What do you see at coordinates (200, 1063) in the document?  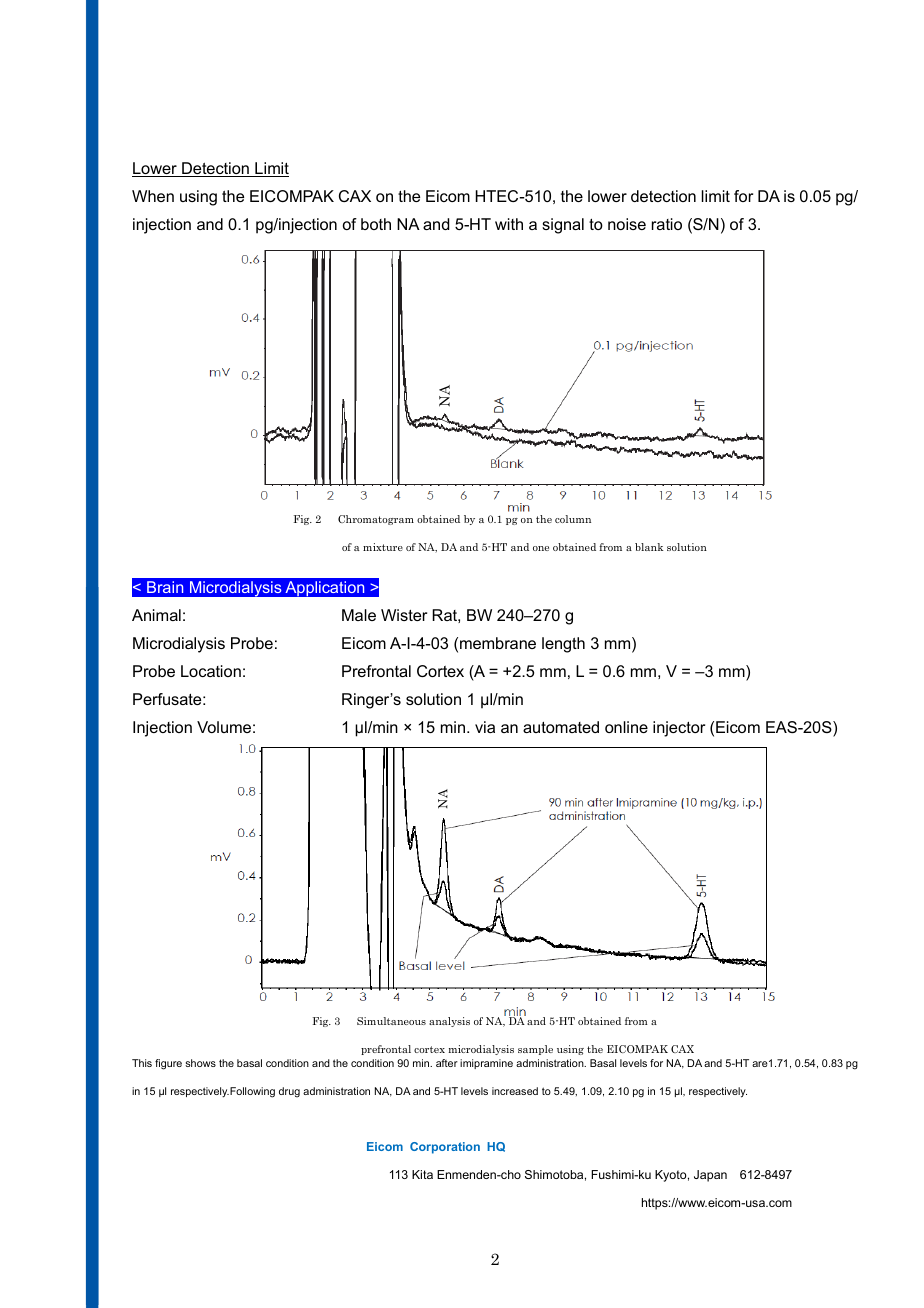 I see `shows` at bounding box center [200, 1063].
